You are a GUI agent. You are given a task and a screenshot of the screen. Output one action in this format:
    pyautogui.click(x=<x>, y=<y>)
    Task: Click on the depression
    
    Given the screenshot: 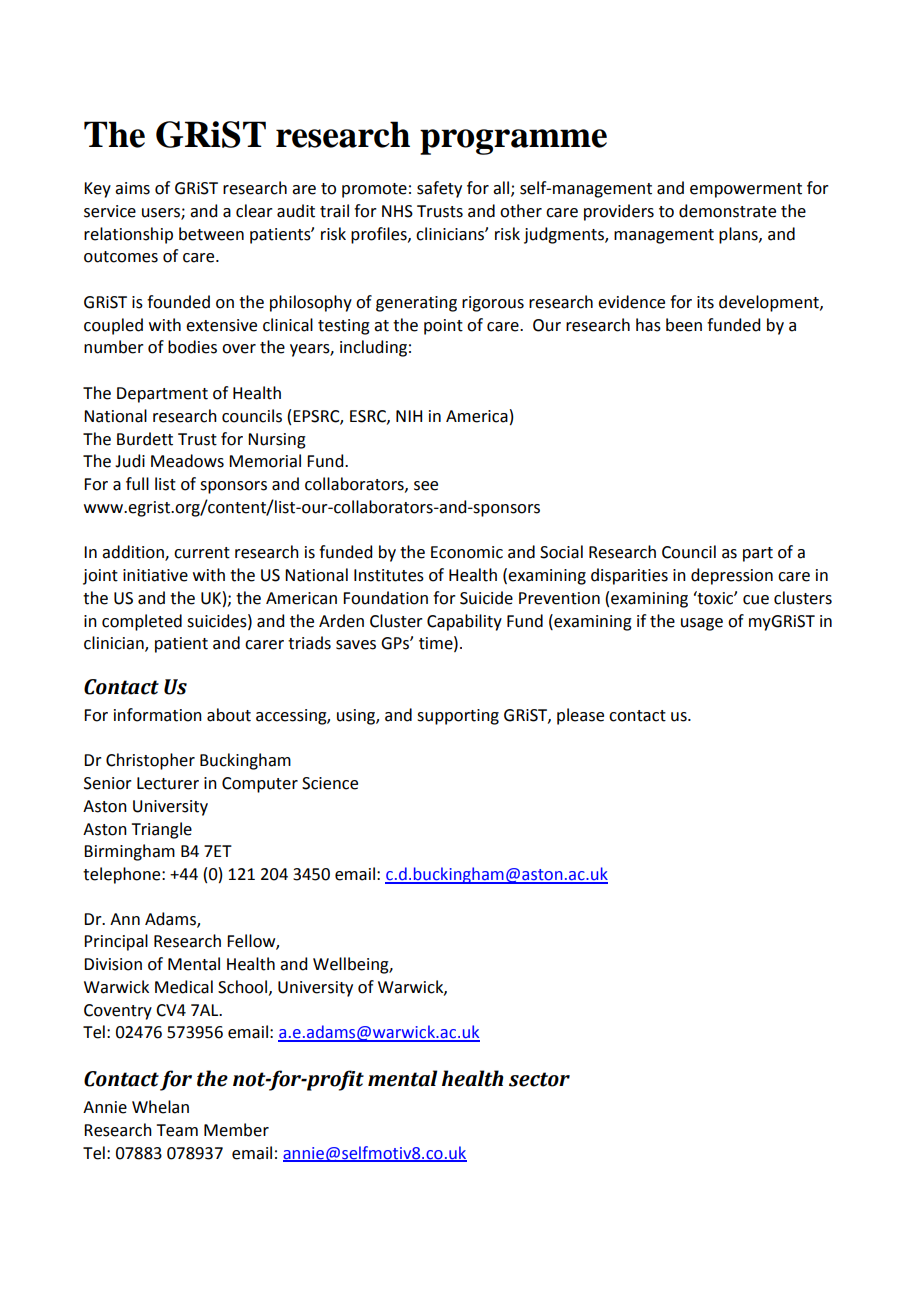 What is the action you would take?
    pyautogui.click(x=732, y=576)
